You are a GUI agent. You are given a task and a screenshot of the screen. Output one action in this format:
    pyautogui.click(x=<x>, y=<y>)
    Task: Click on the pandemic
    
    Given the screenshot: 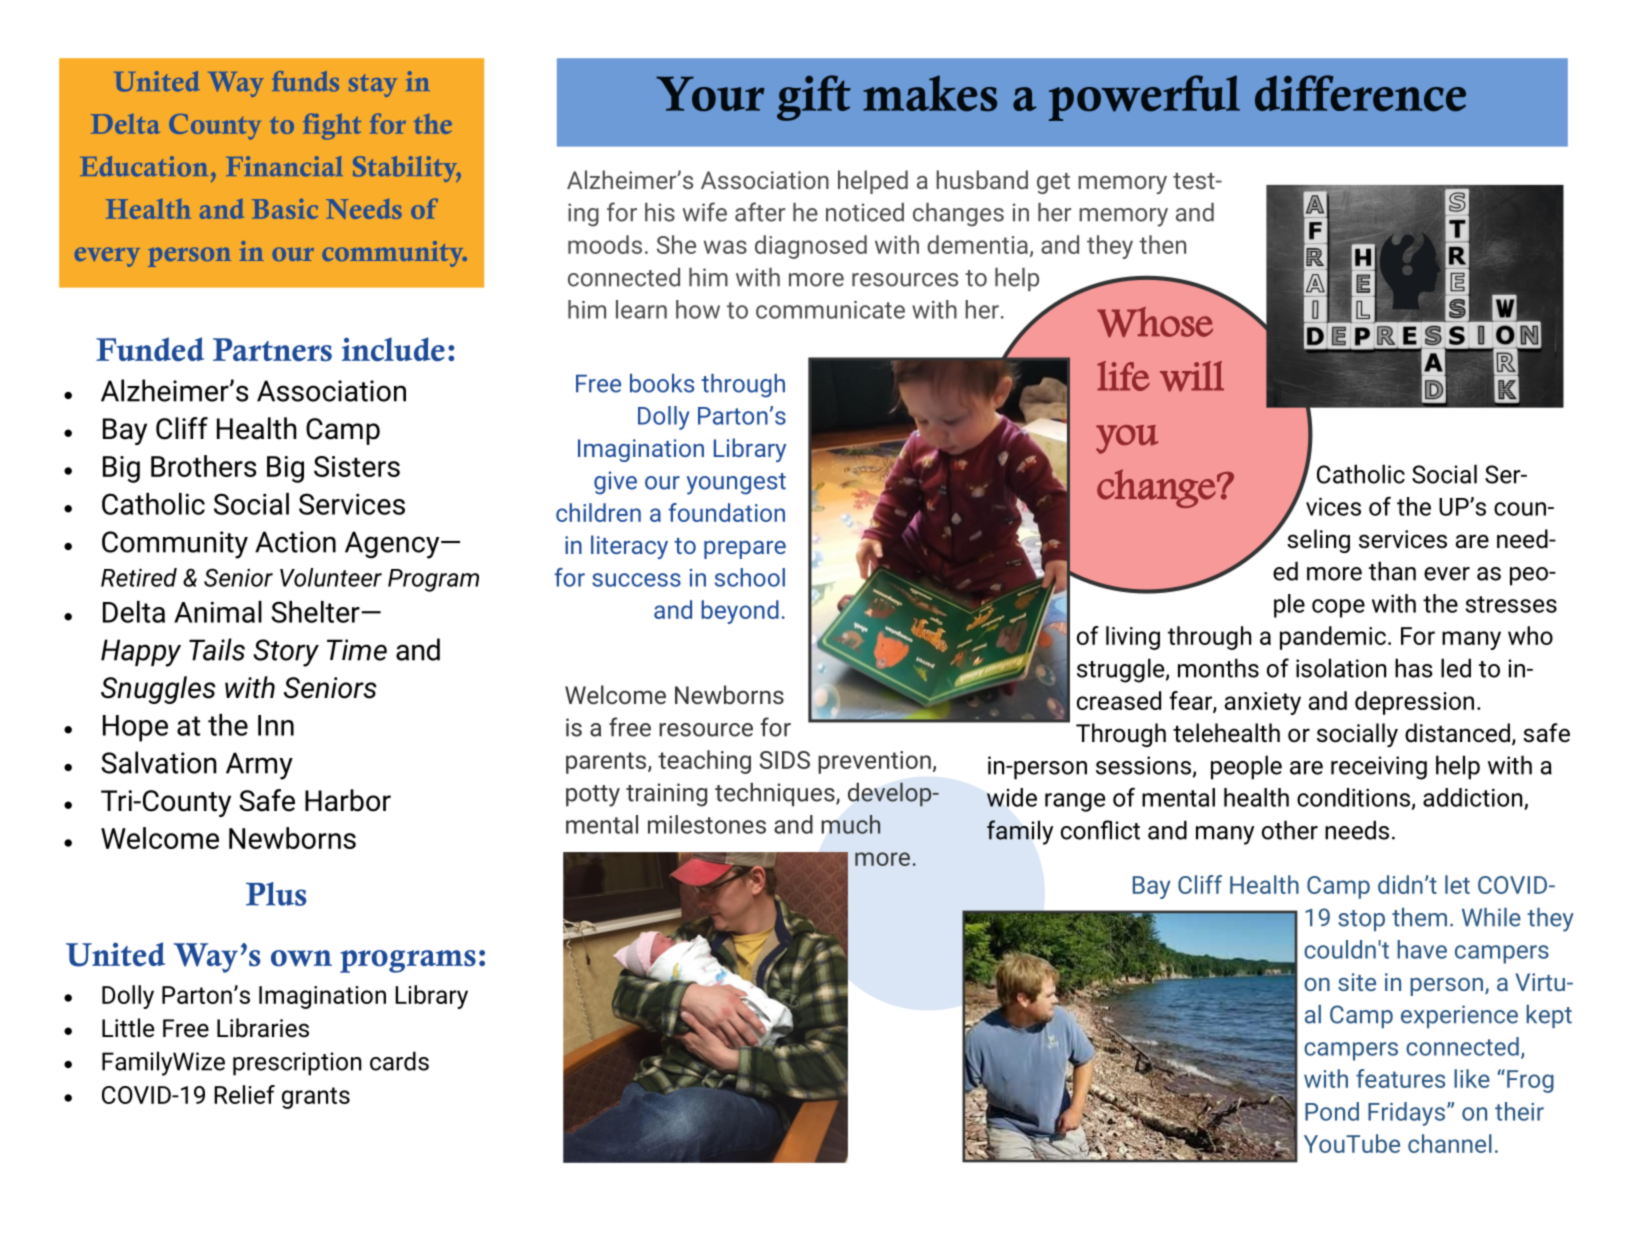 What is the action you would take?
    pyautogui.click(x=1333, y=638)
